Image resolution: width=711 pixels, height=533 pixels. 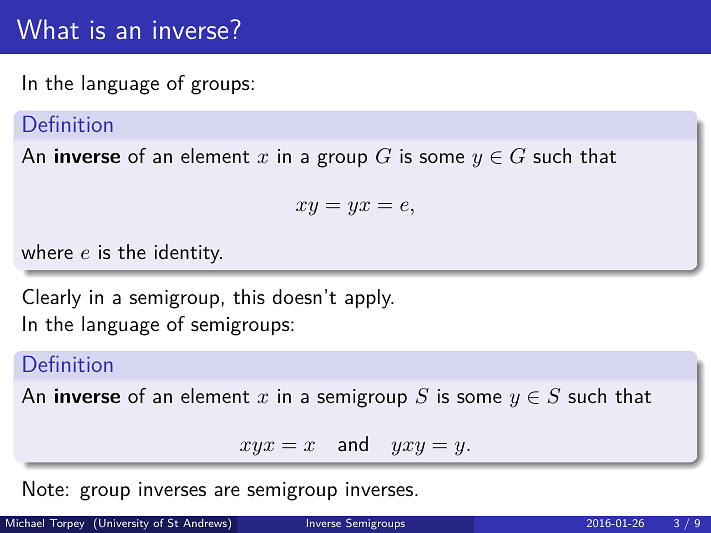 What do you see at coordinates (51, 299) in the screenshot?
I see `Clearly` at bounding box center [51, 299].
